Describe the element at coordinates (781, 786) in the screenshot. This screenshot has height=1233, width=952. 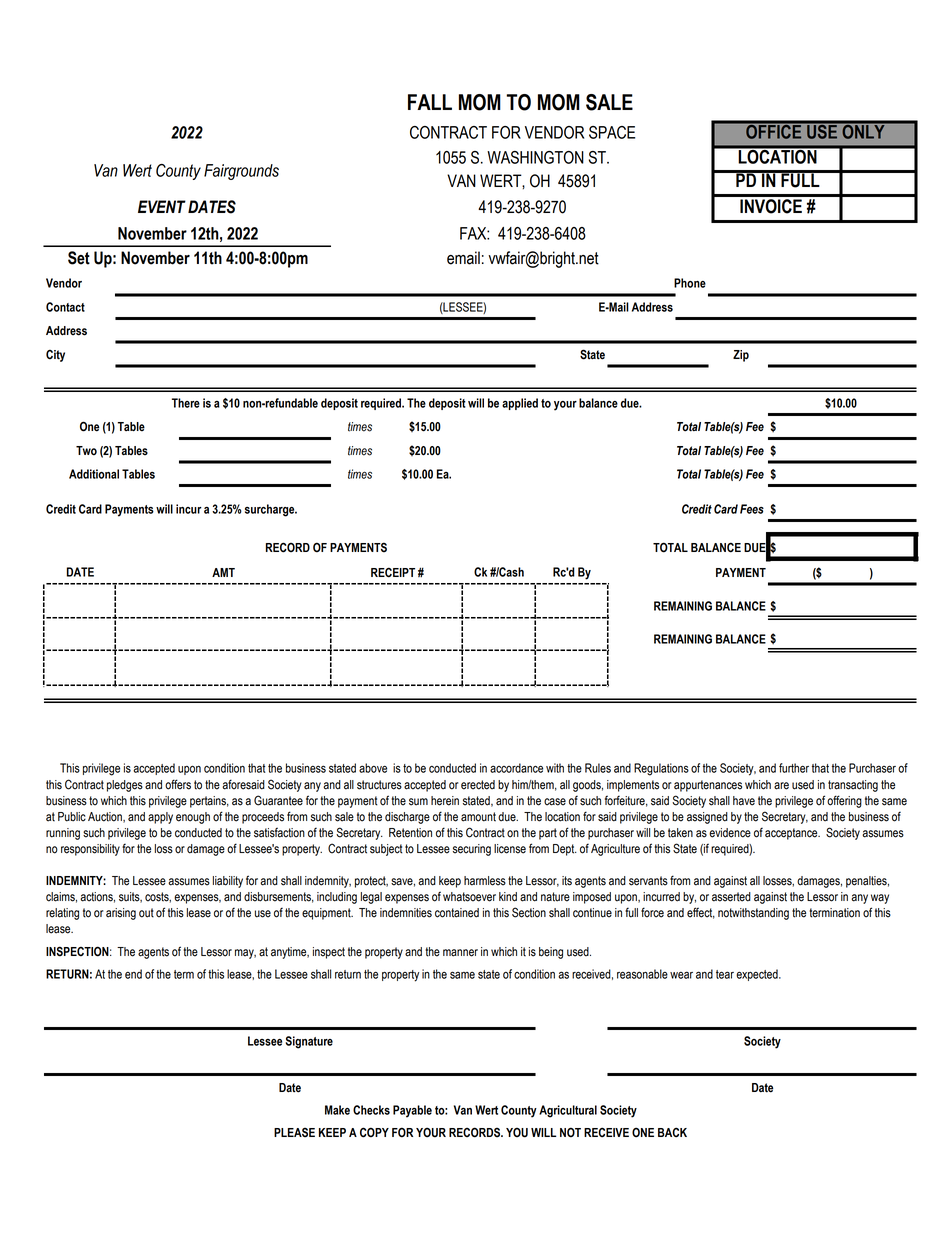
I see `are` at that location.
